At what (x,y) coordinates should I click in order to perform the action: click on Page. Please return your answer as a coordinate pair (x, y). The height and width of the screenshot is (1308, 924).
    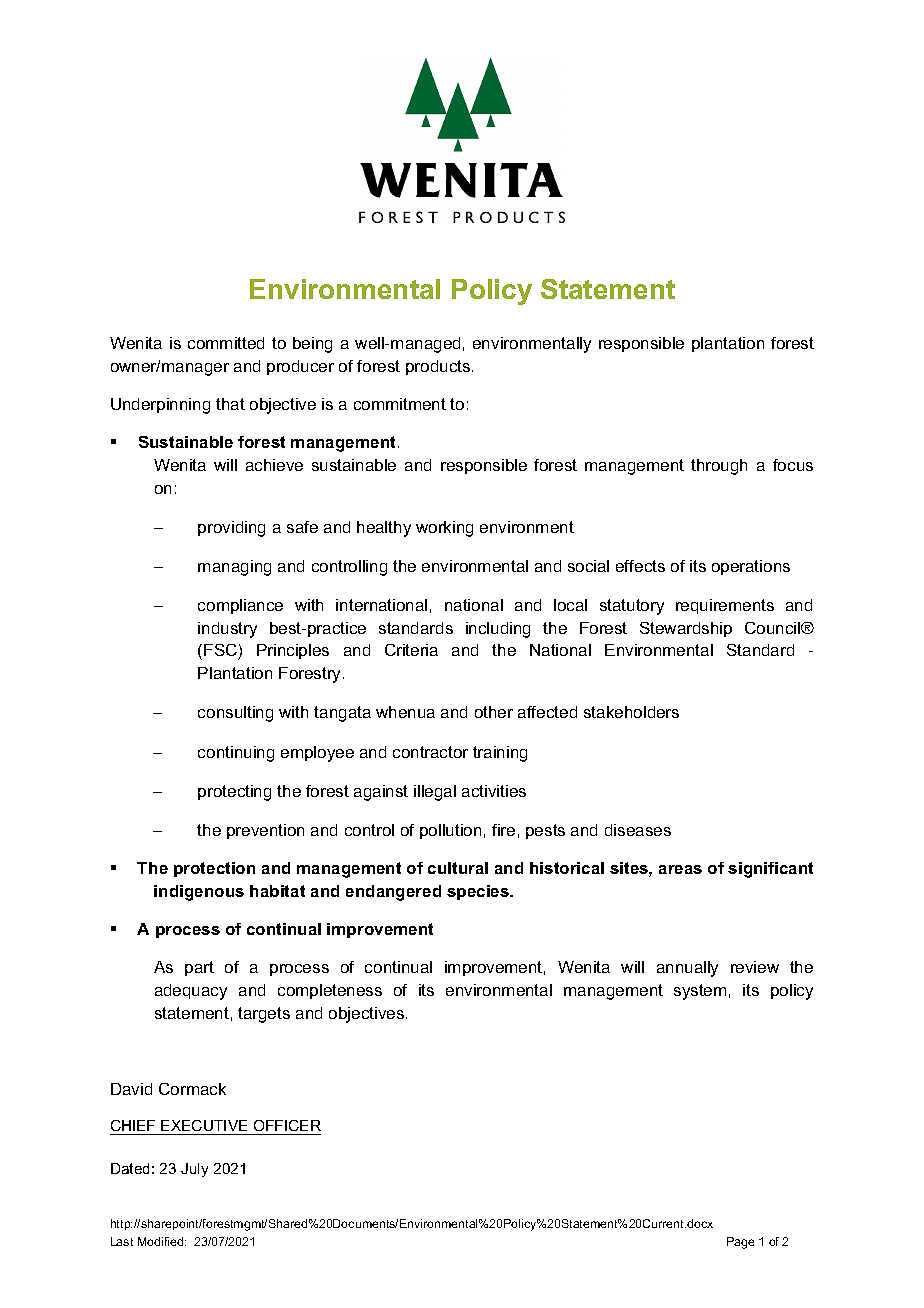
    Looking at the image, I should click on (740, 1243).
